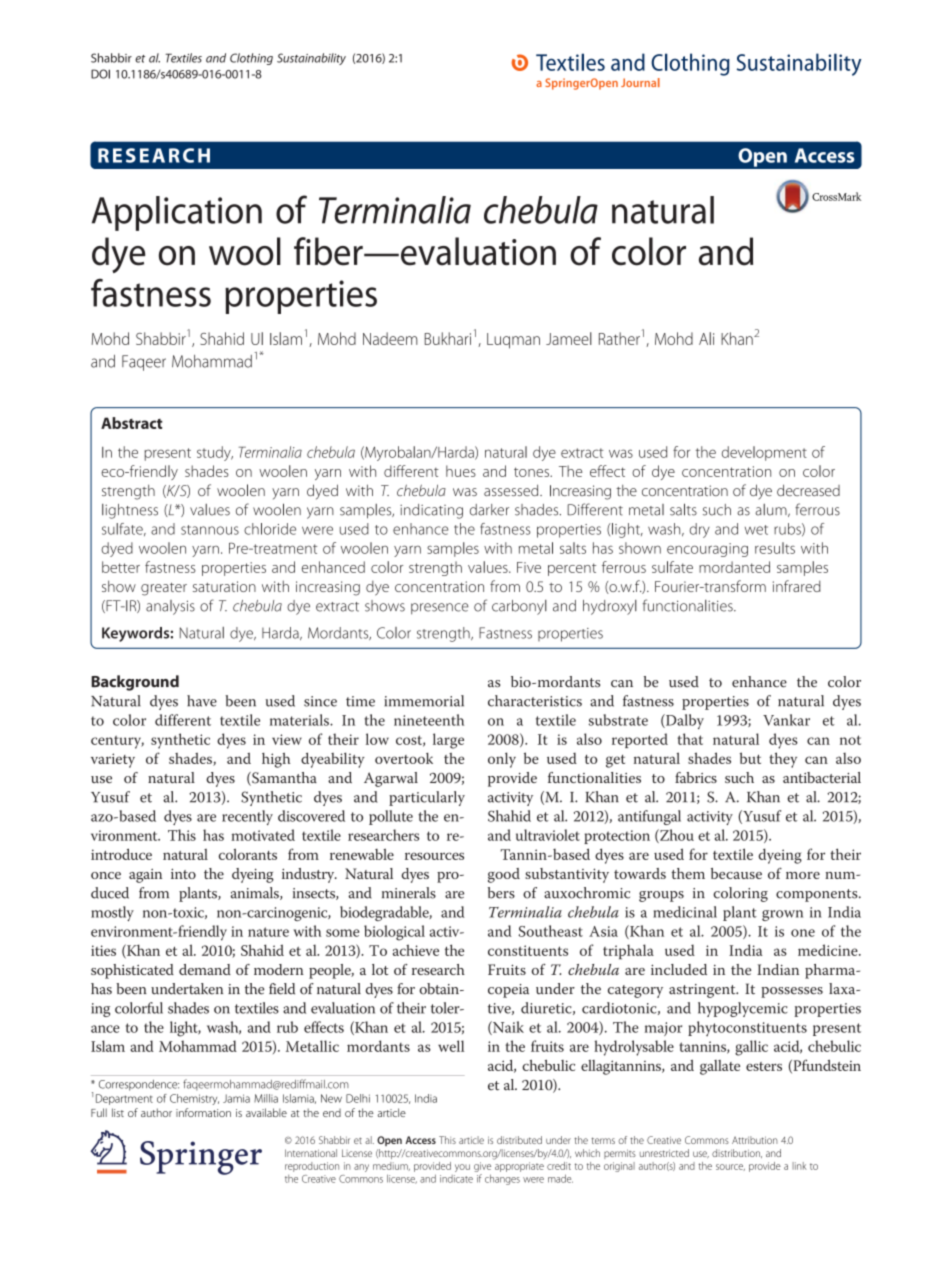  Describe the element at coordinates (569, 338) in the screenshot. I see `Jameel` at that location.
